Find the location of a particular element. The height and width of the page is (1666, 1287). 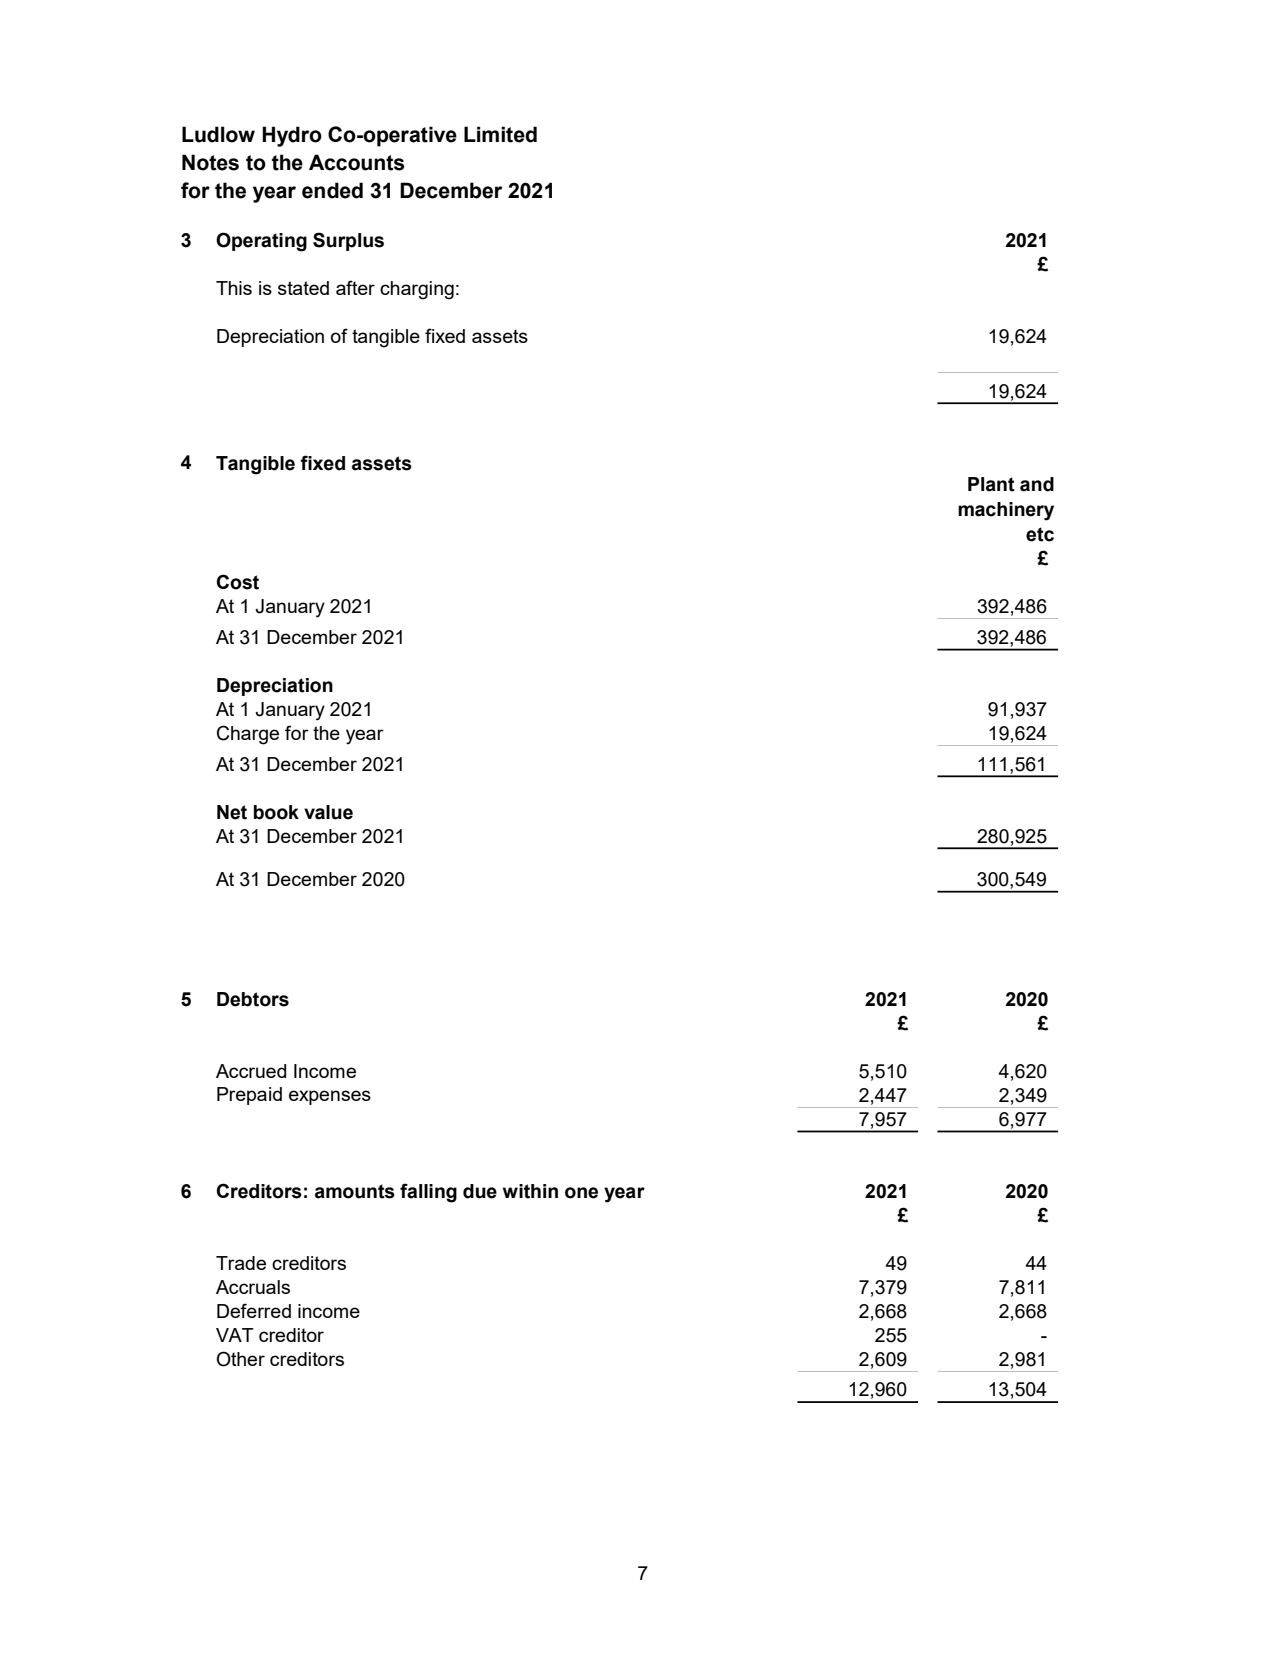

one is located at coordinates (581, 1193).
